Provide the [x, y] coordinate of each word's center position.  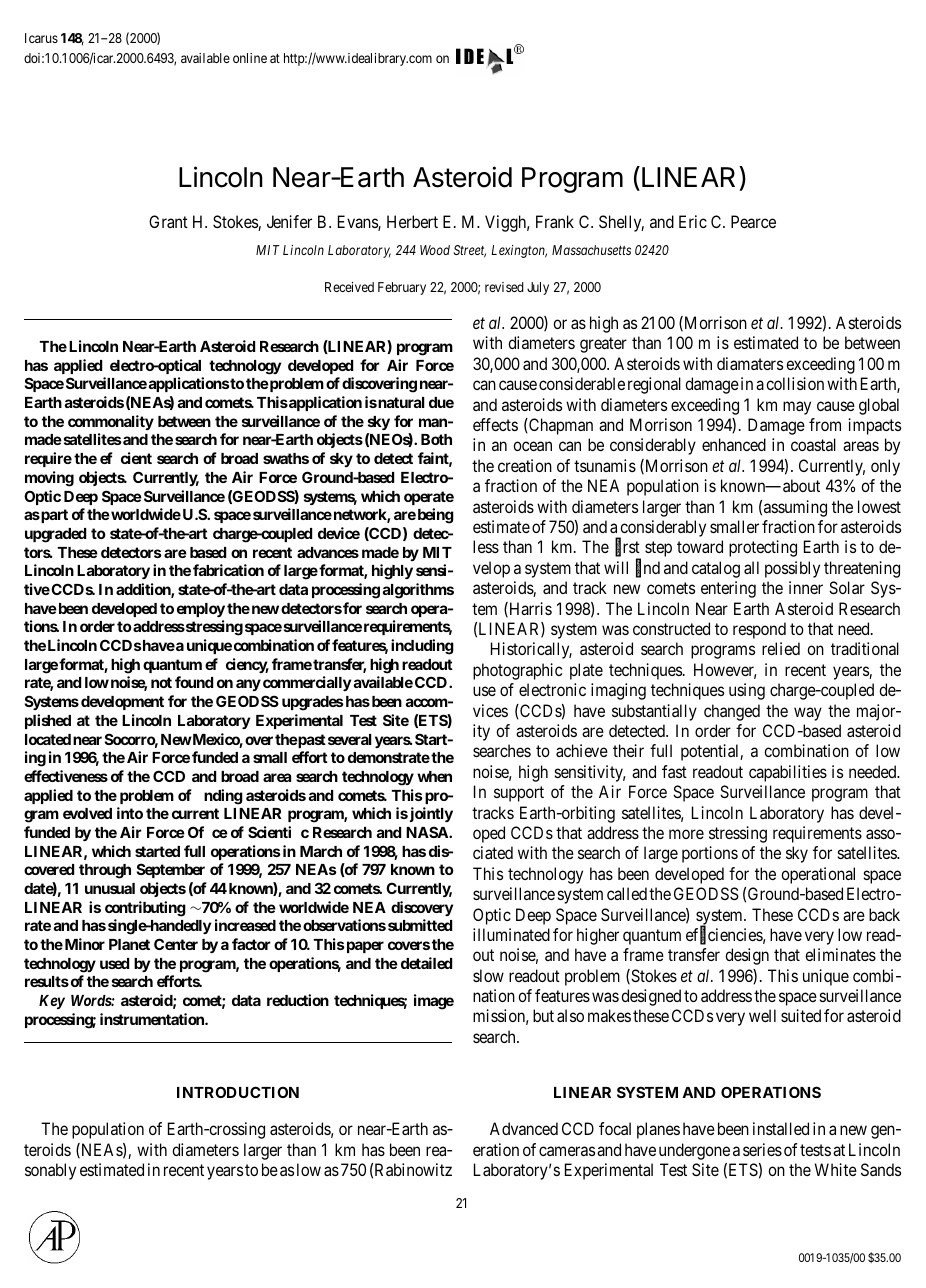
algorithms [418, 591]
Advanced [524, 1128]
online [250, 58]
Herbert [412, 221]
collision [795, 383]
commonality [111, 424]
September [171, 870]
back [884, 914]
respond [759, 630]
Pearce [753, 221]
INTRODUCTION [238, 1092]
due [441, 402]
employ [201, 612]
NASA [428, 832]
